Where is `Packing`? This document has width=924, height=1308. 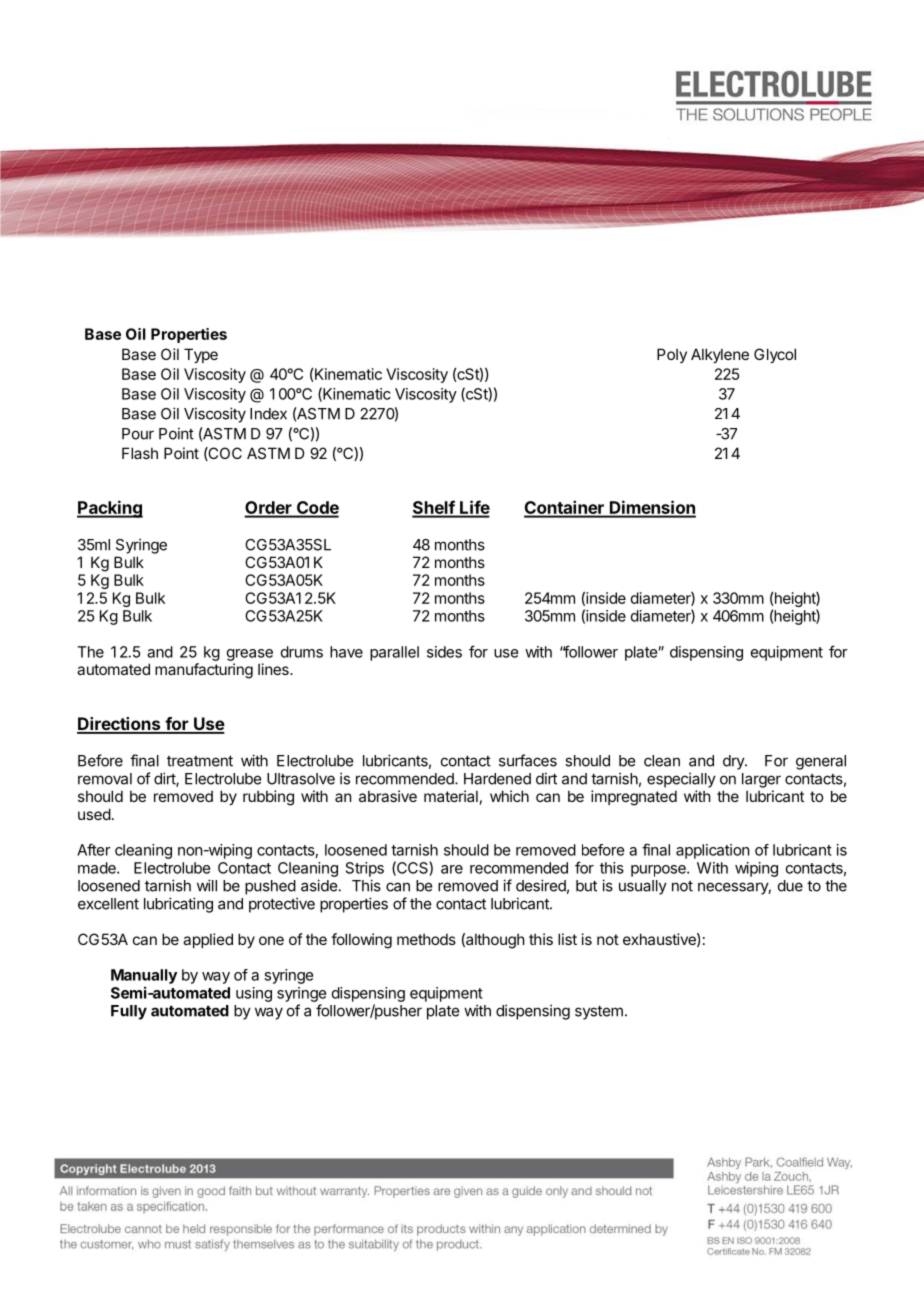 Packing is located at coordinates (110, 509).
